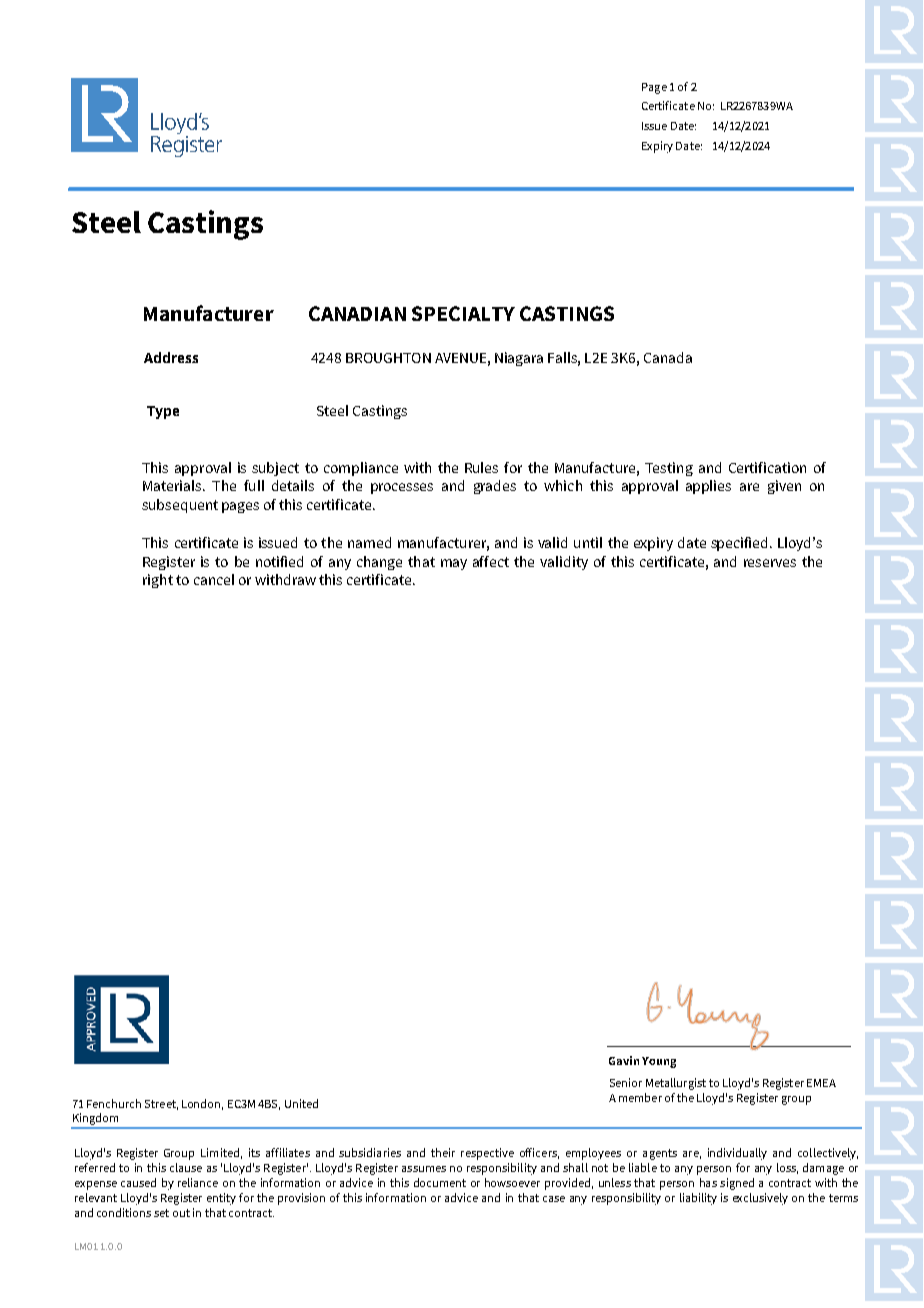 The width and height of the screenshot is (924, 1308). What do you see at coordinates (463, 313) in the screenshot?
I see `SPECIALTY` at bounding box center [463, 313].
